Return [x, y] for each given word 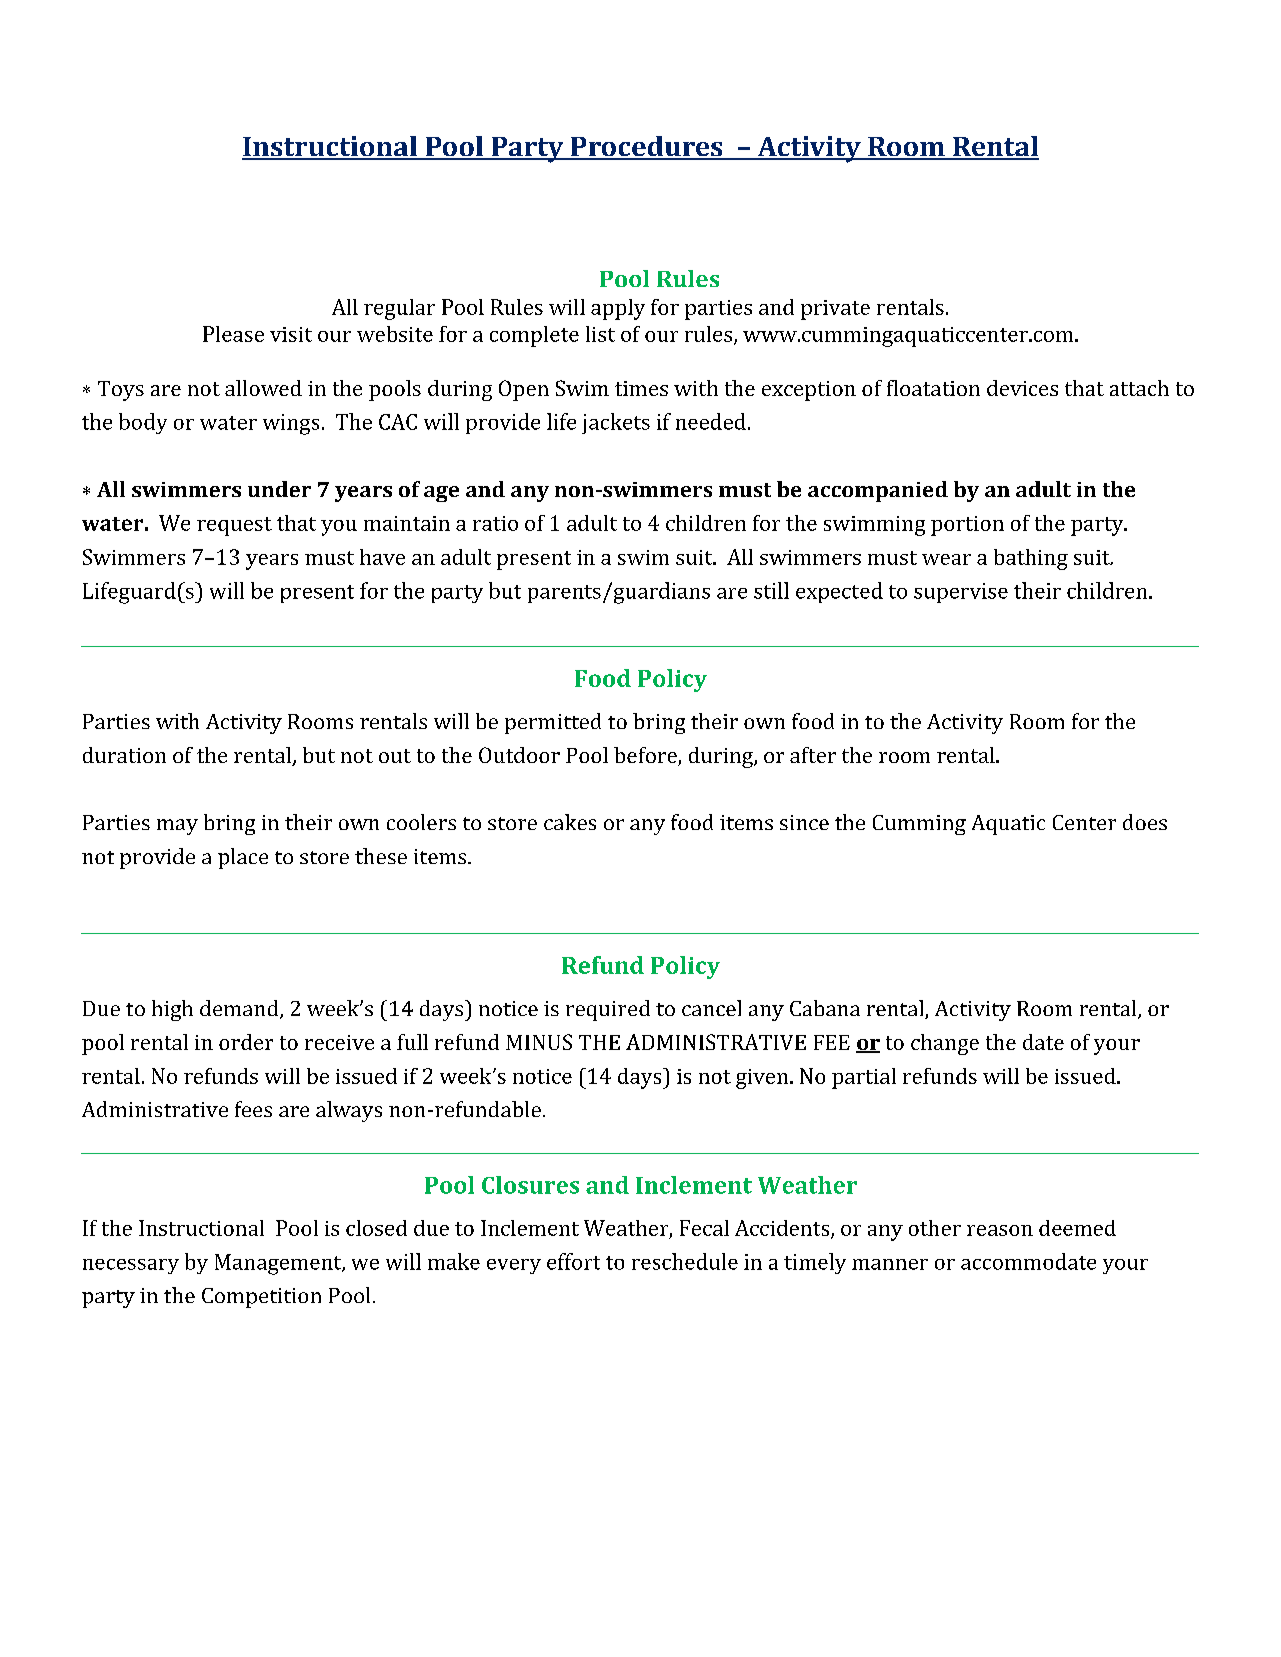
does [1145, 822]
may [177, 827]
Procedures [647, 147]
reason [1000, 1230]
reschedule [685, 1261]
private [835, 310]
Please [233, 334]
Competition [261, 1298]
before [646, 756]
